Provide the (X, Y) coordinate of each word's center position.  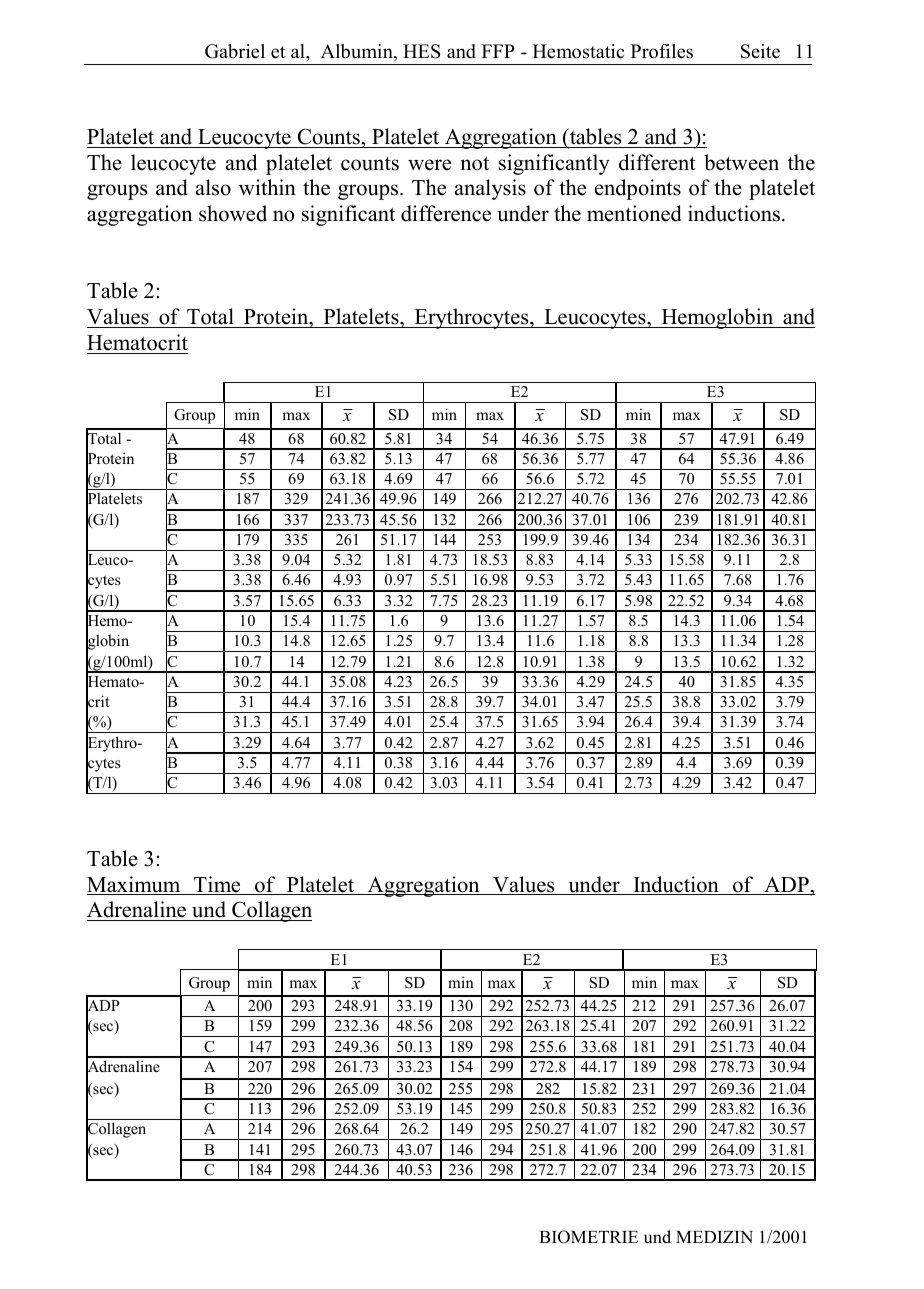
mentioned (634, 213)
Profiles (662, 51)
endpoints (638, 189)
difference (446, 213)
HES (421, 51)
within (267, 187)
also (213, 187)
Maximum (135, 885)
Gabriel (235, 51)
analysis (490, 189)
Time (217, 885)
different (657, 162)
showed (233, 213)
